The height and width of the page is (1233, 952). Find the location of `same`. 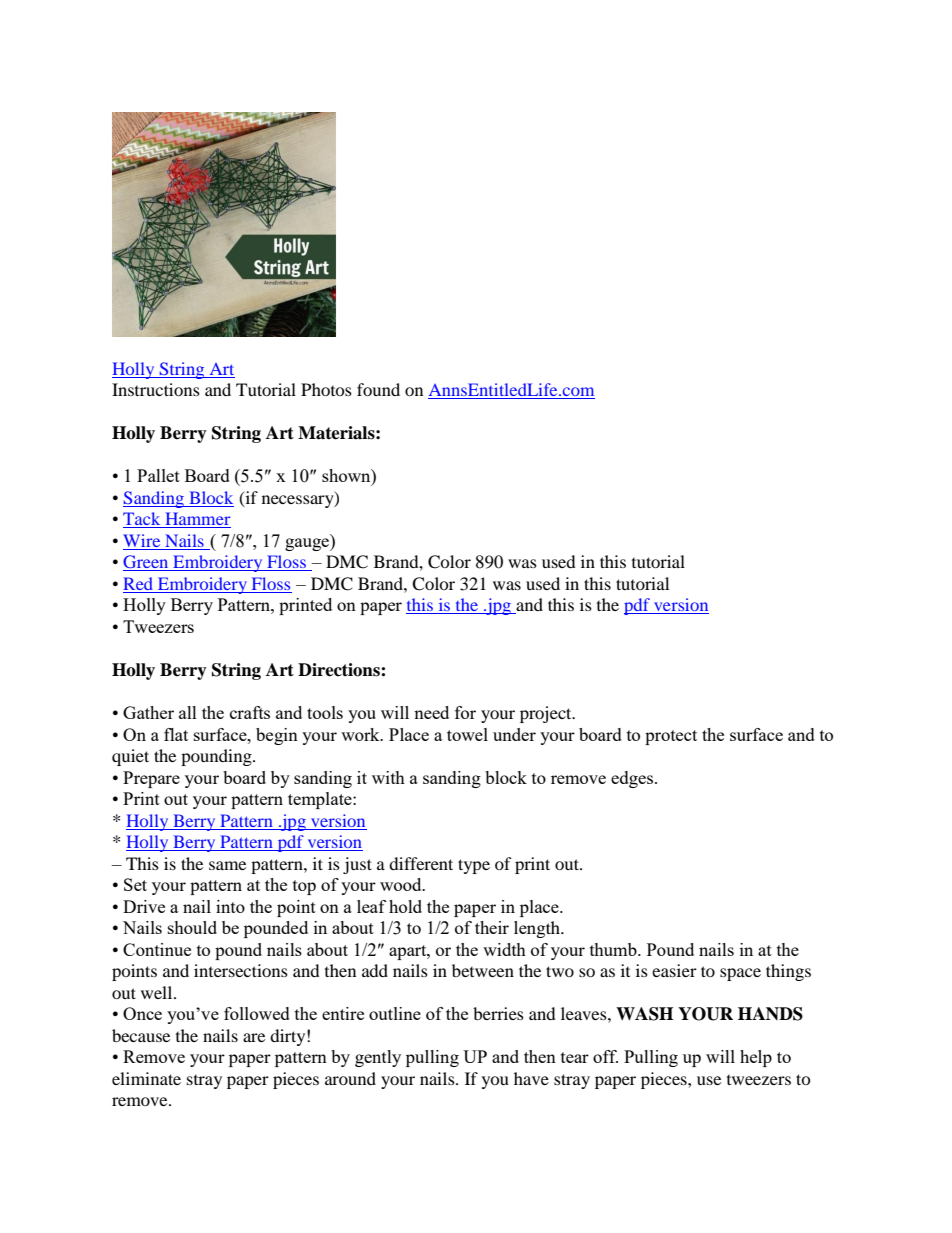

same is located at coordinates (227, 865).
